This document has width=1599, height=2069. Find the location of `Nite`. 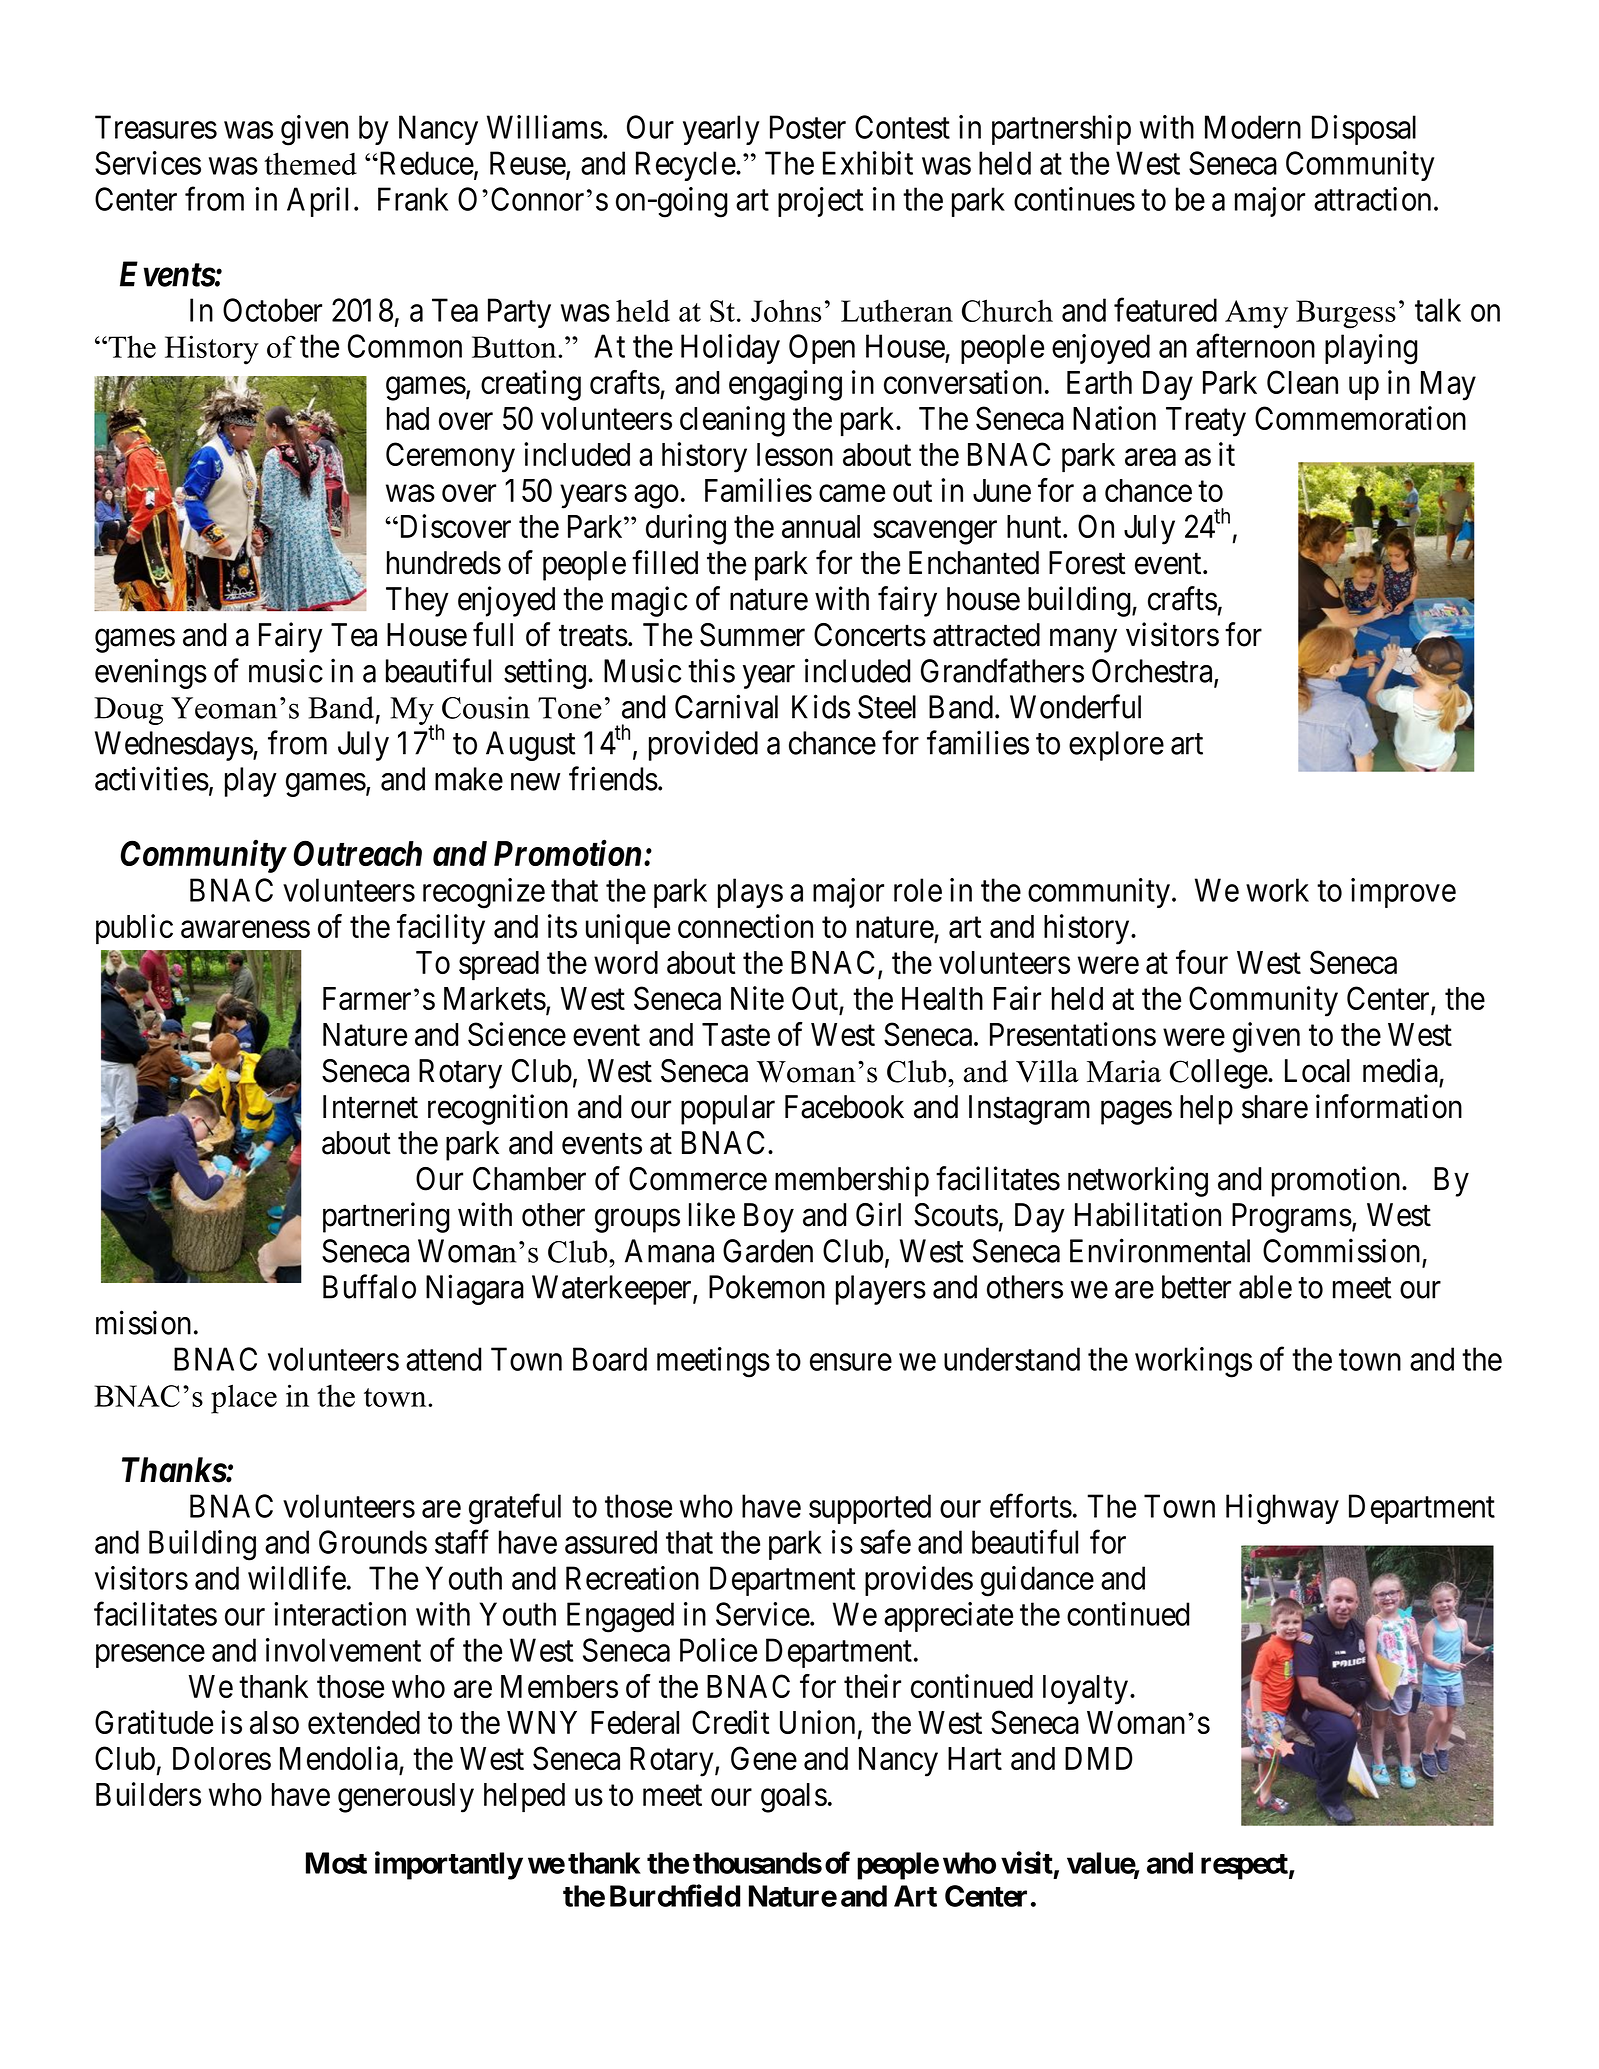

Nite is located at coordinates (757, 998).
